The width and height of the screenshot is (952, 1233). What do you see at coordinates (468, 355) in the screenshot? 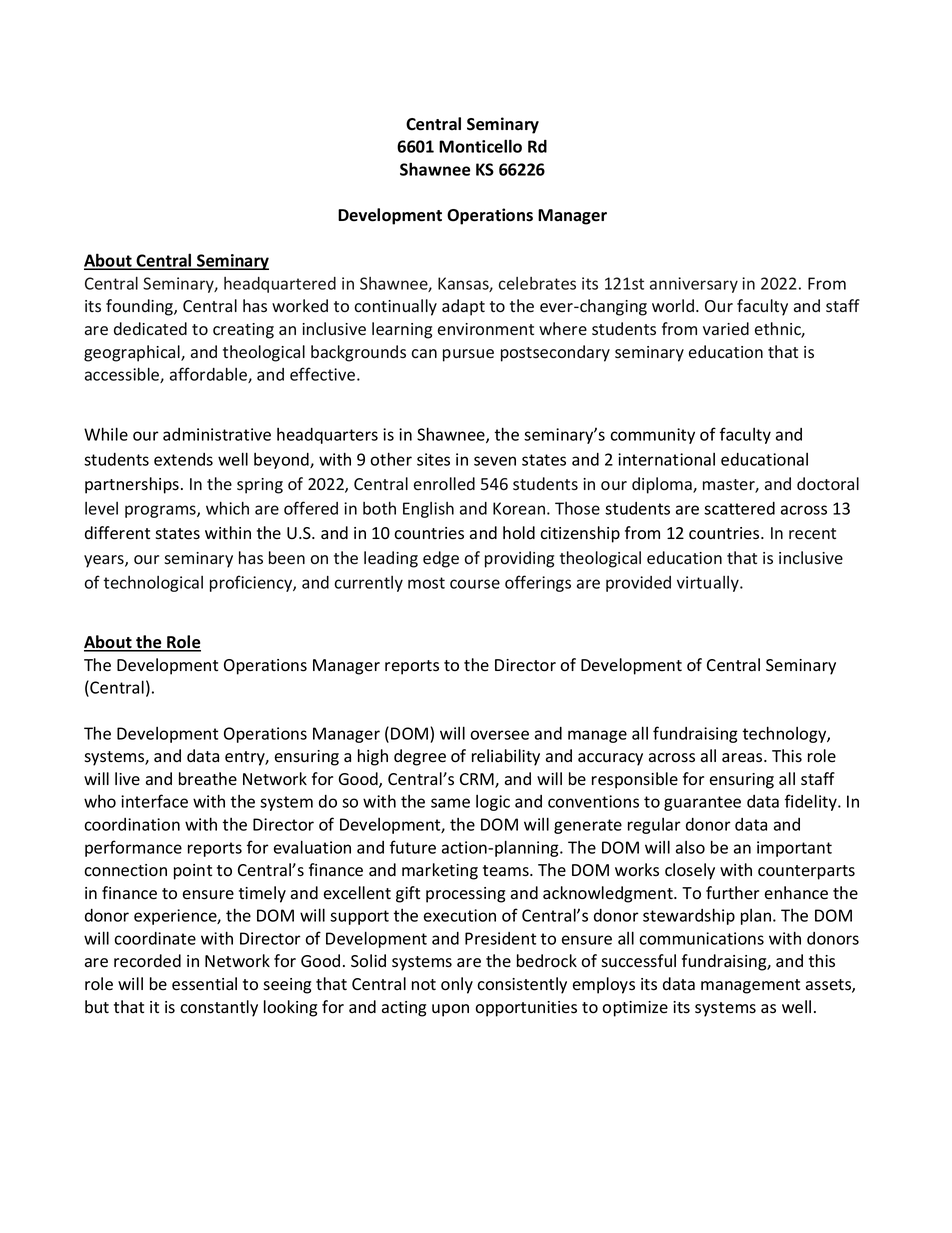
I see `pursue` at bounding box center [468, 355].
